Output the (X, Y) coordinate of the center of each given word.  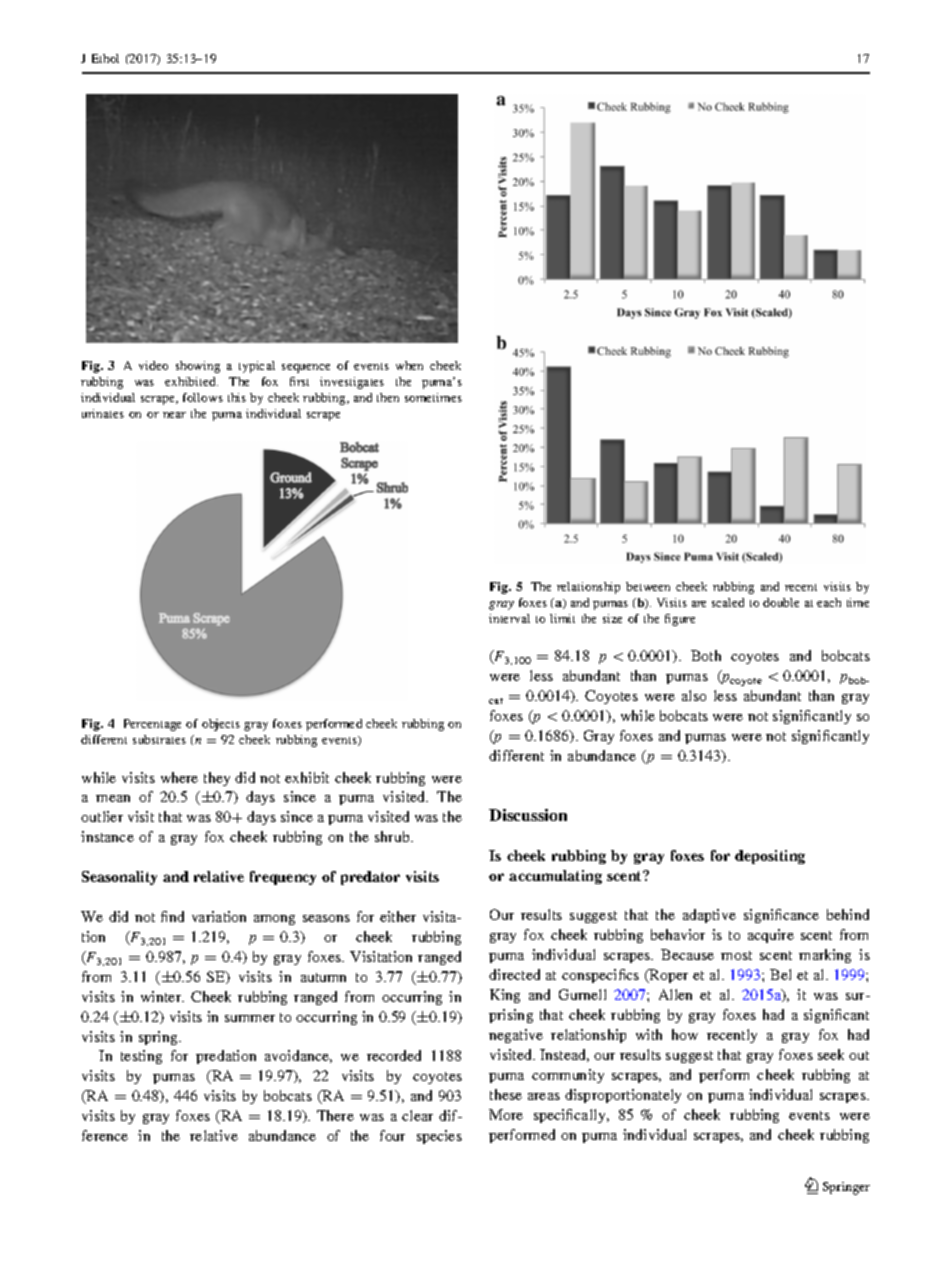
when (409, 365)
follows (203, 397)
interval (509, 618)
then (388, 397)
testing (141, 1057)
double (781, 602)
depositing (770, 857)
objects (221, 725)
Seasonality (119, 878)
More (506, 1114)
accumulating (555, 877)
